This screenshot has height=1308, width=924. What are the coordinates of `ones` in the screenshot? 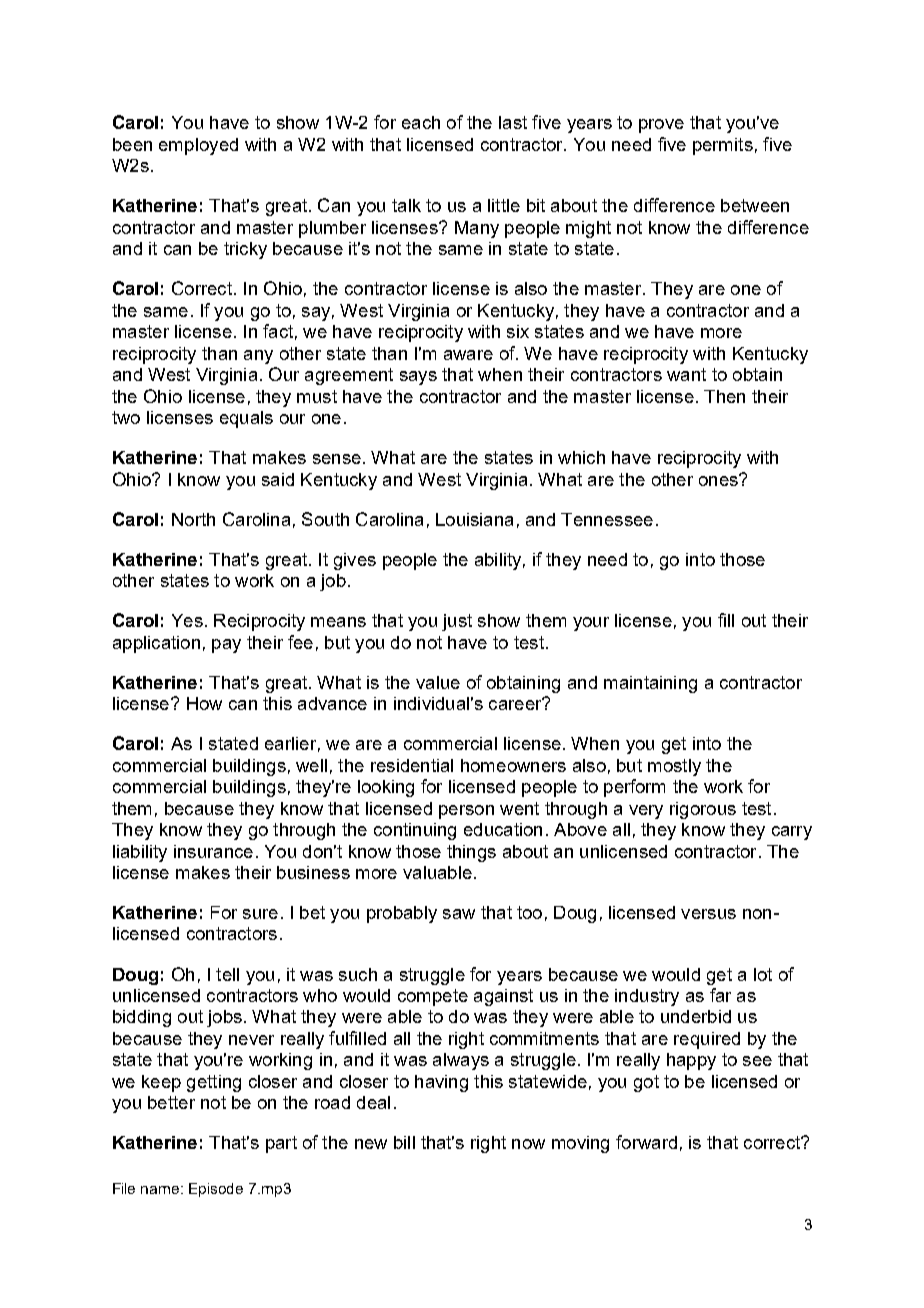 It's located at (719, 480).
